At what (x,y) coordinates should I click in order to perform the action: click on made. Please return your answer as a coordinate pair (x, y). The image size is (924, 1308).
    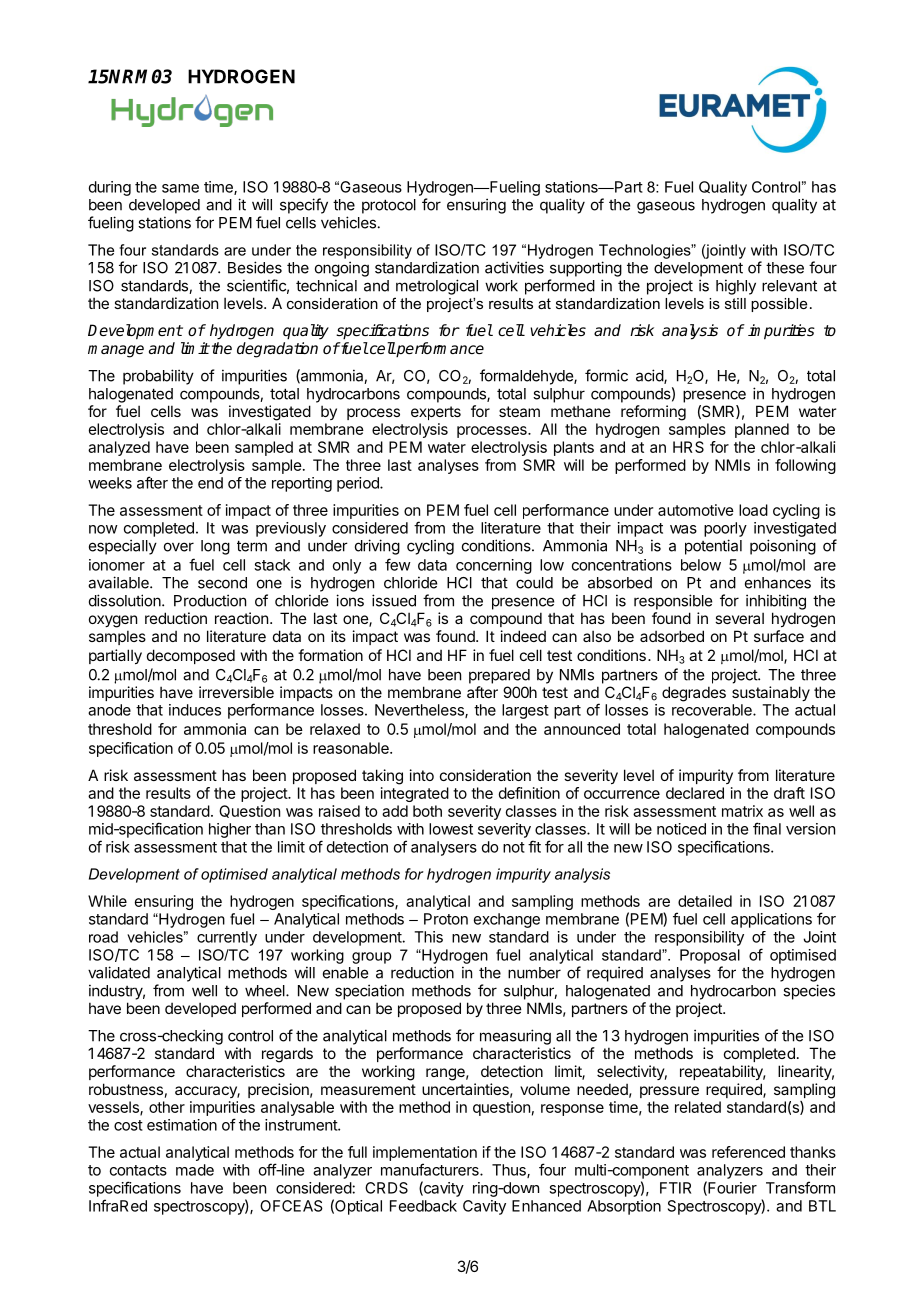
    Looking at the image, I should click on (195, 1170).
